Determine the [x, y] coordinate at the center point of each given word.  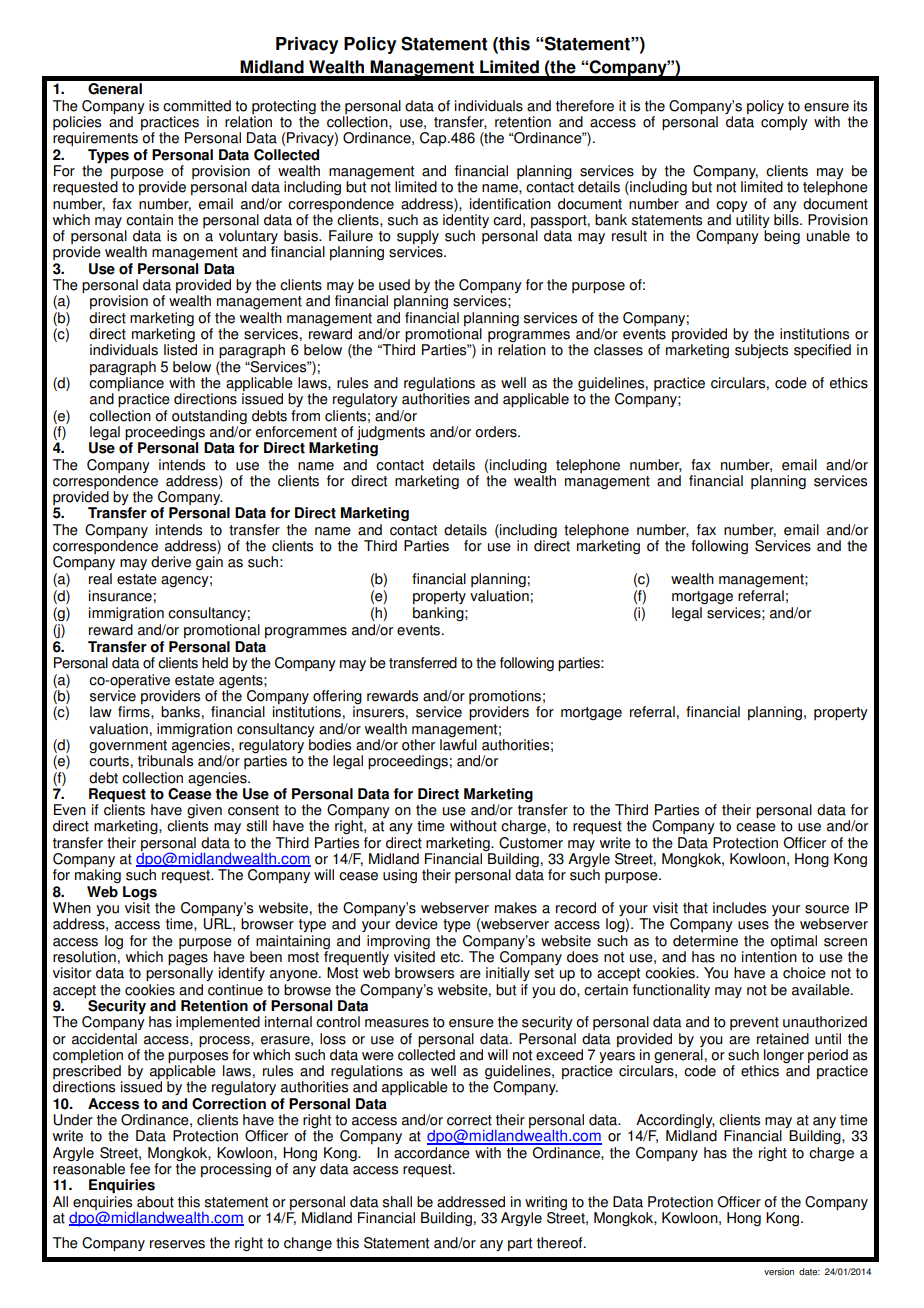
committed [197, 106]
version [779, 1272]
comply [784, 123]
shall [397, 1202]
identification [510, 204]
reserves [177, 1244]
